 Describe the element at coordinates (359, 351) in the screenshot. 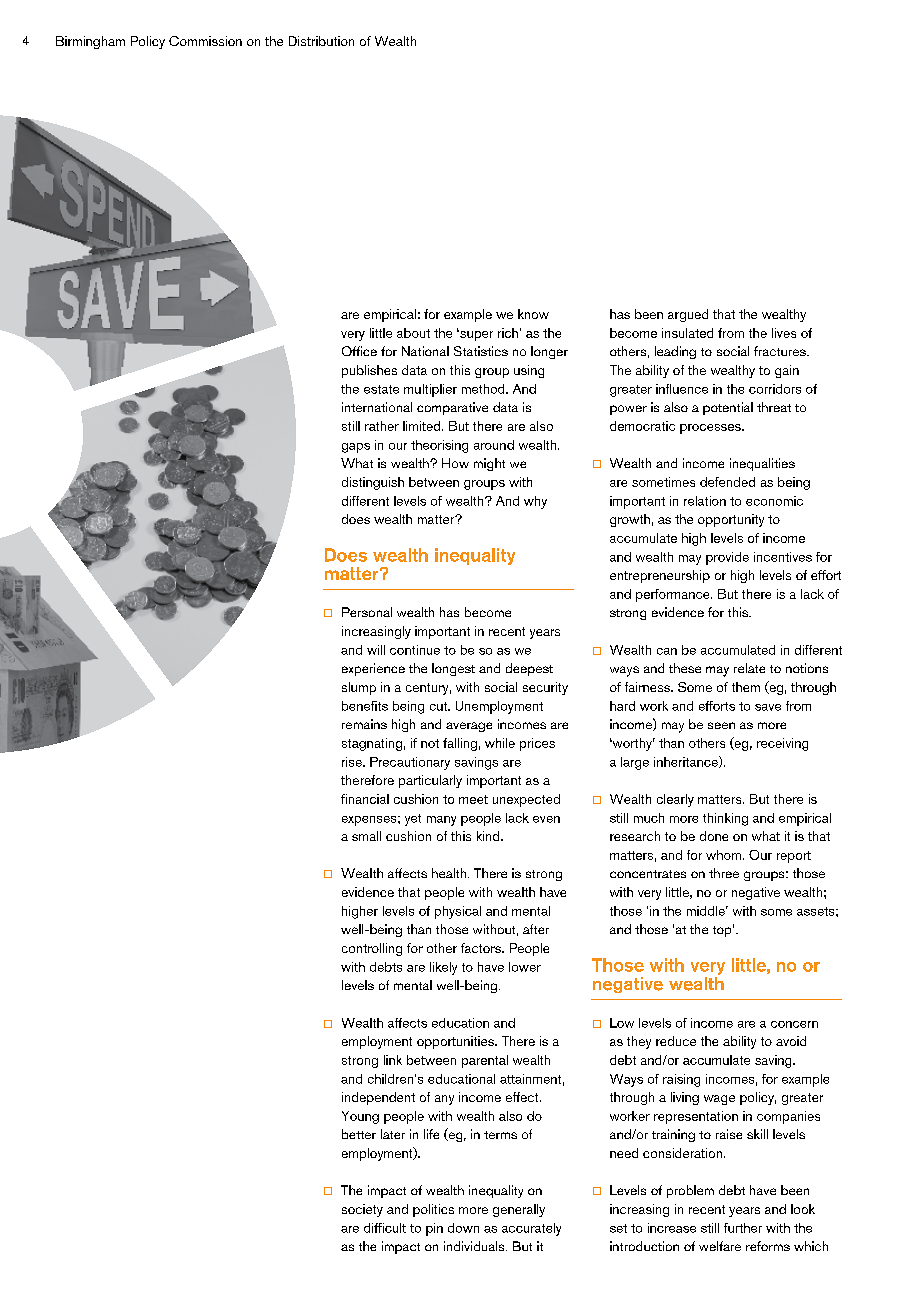

I see `Office` at that location.
